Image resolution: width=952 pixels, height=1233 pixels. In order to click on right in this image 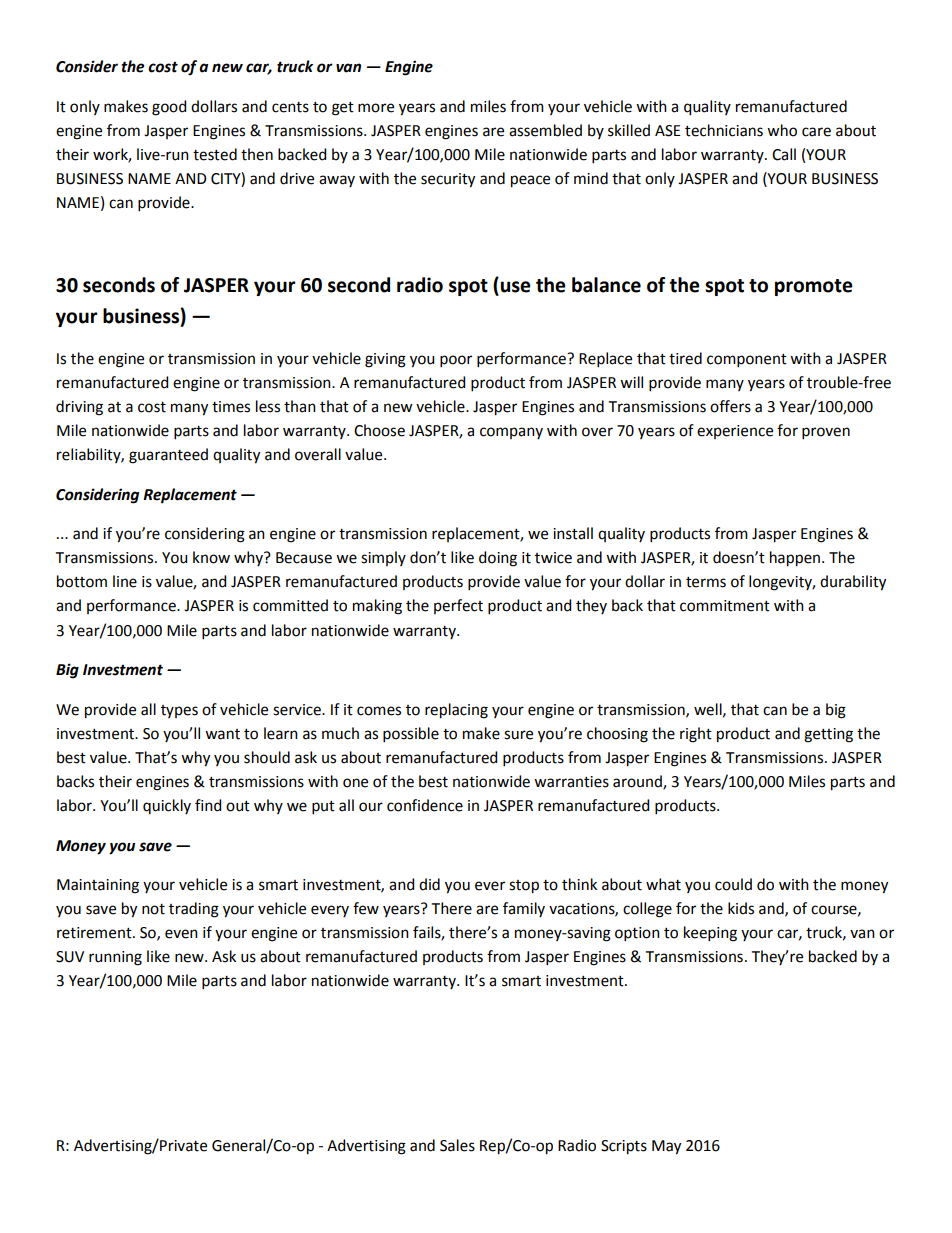, I will do `click(696, 735)`.
